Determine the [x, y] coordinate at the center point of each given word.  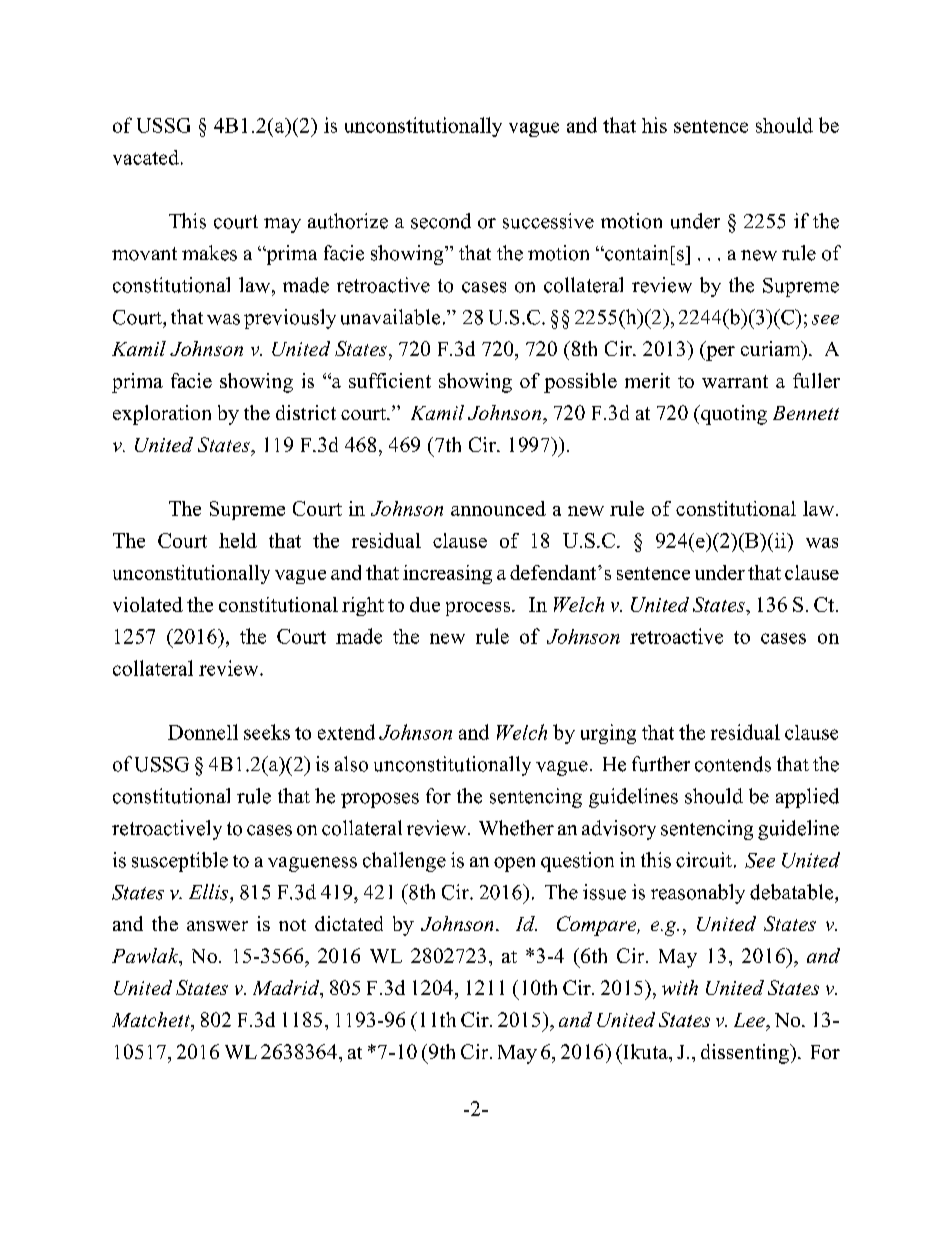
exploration [162, 415]
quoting [733, 415]
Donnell [203, 732]
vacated [146, 157]
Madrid [287, 989]
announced [498, 508]
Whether [516, 828]
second [441, 221]
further [661, 764]
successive [548, 221]
